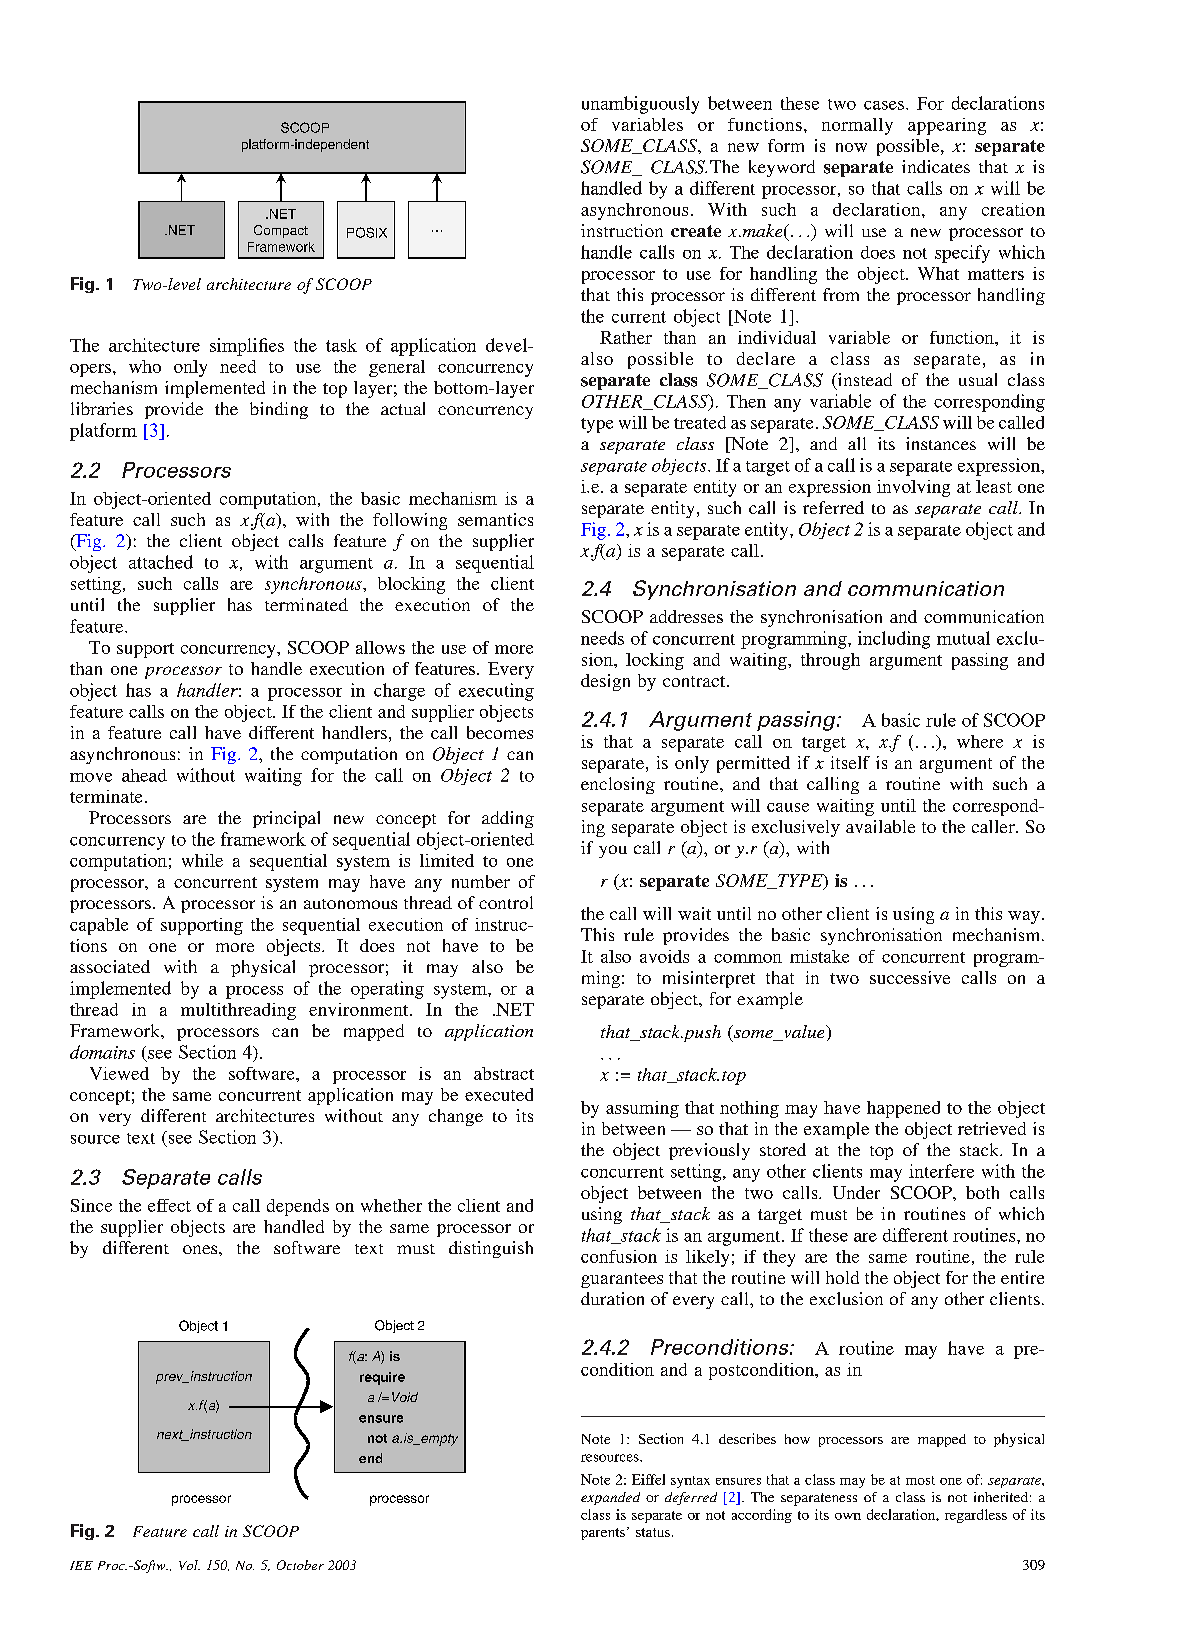  I want to click on involving, so click(913, 488).
